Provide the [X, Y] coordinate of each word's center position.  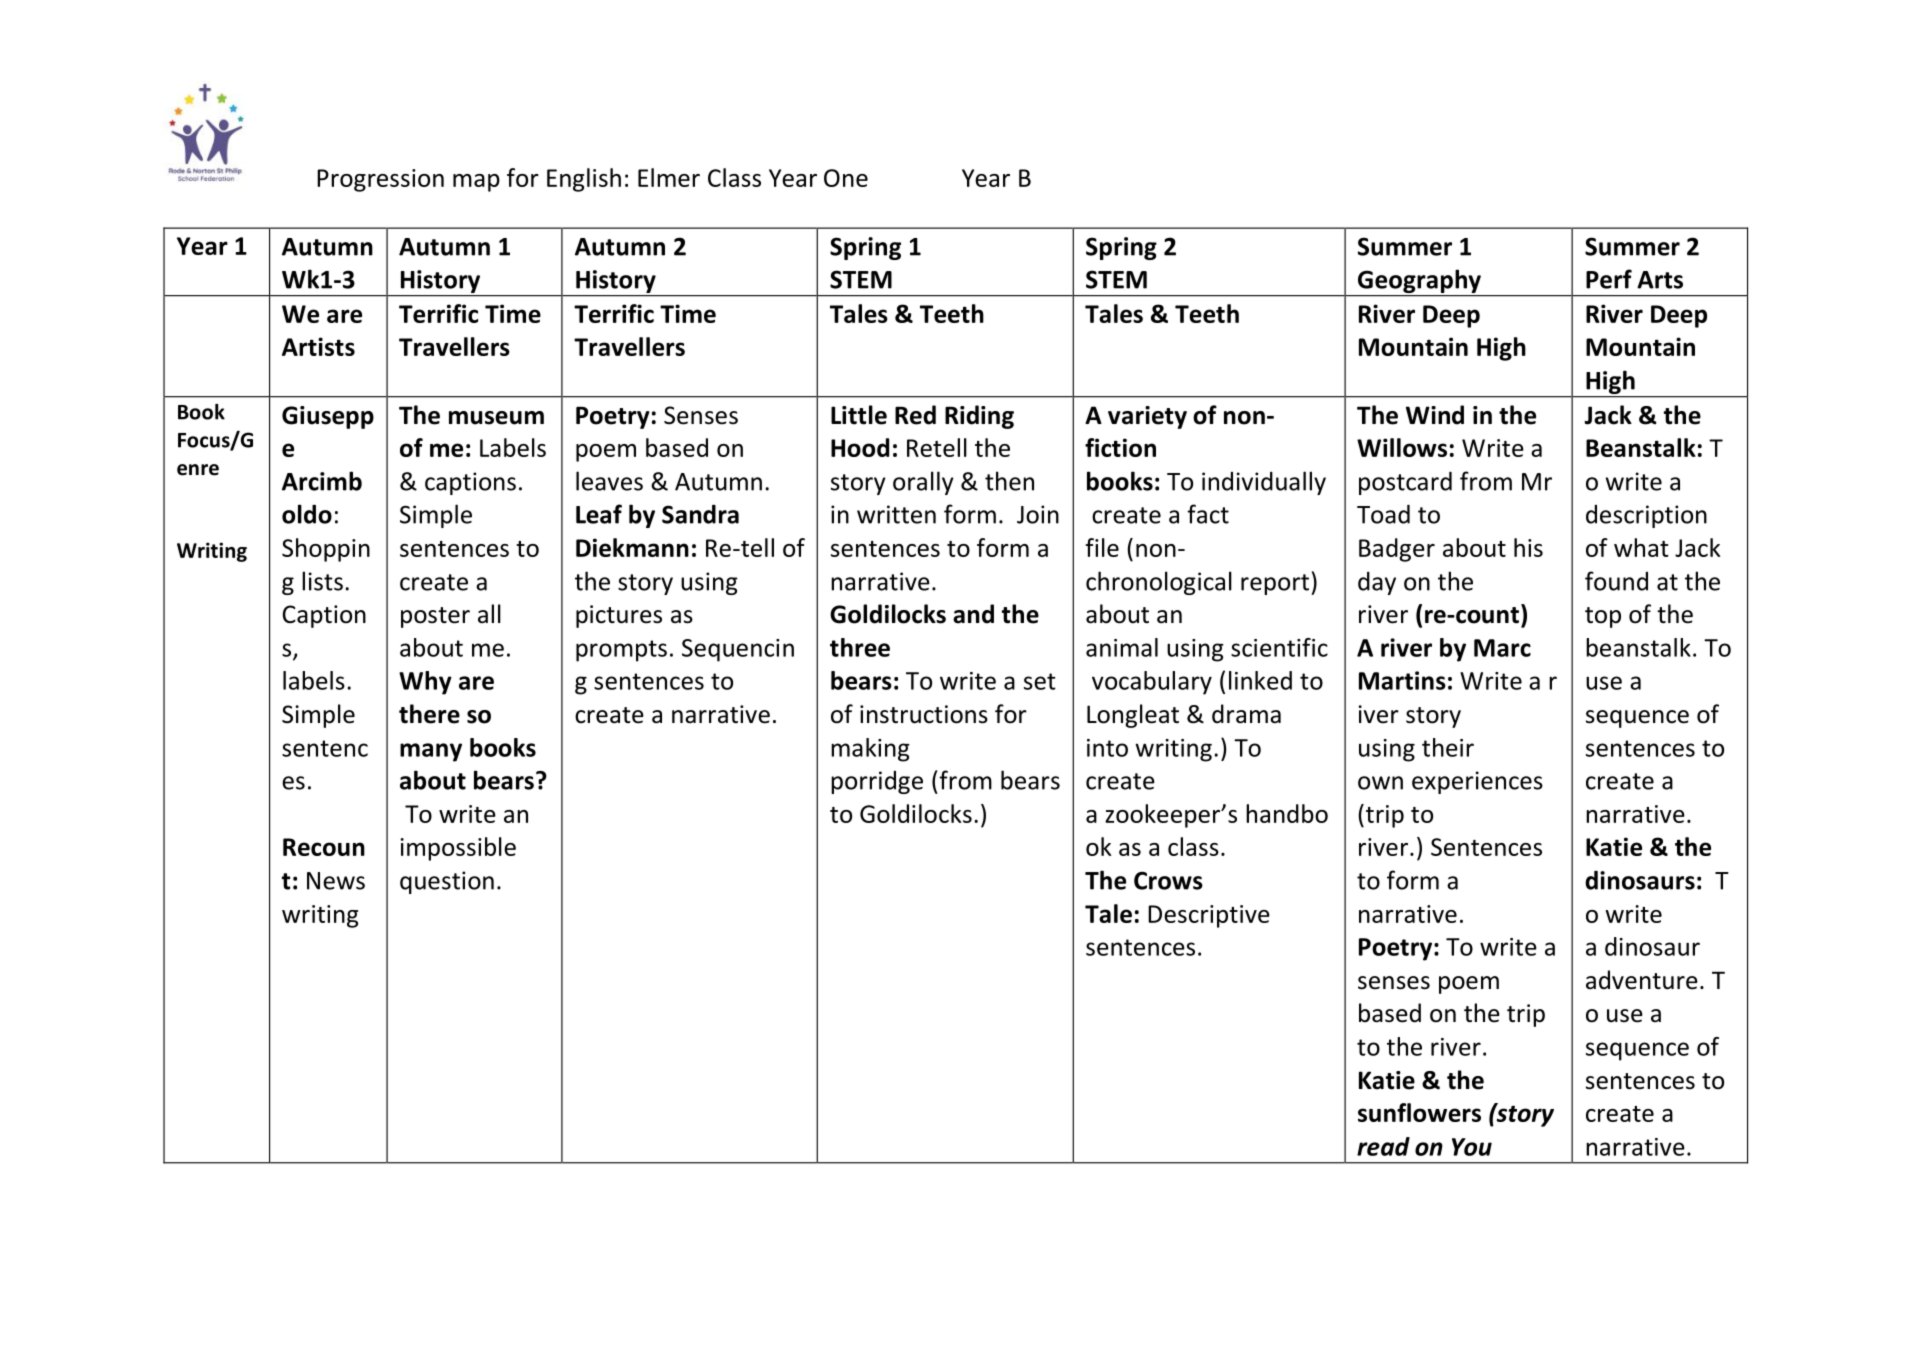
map [476, 183]
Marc [1502, 648]
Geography [1419, 282]
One [846, 178]
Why [425, 683]
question [447, 882]
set [1040, 681]
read [1383, 1146]
